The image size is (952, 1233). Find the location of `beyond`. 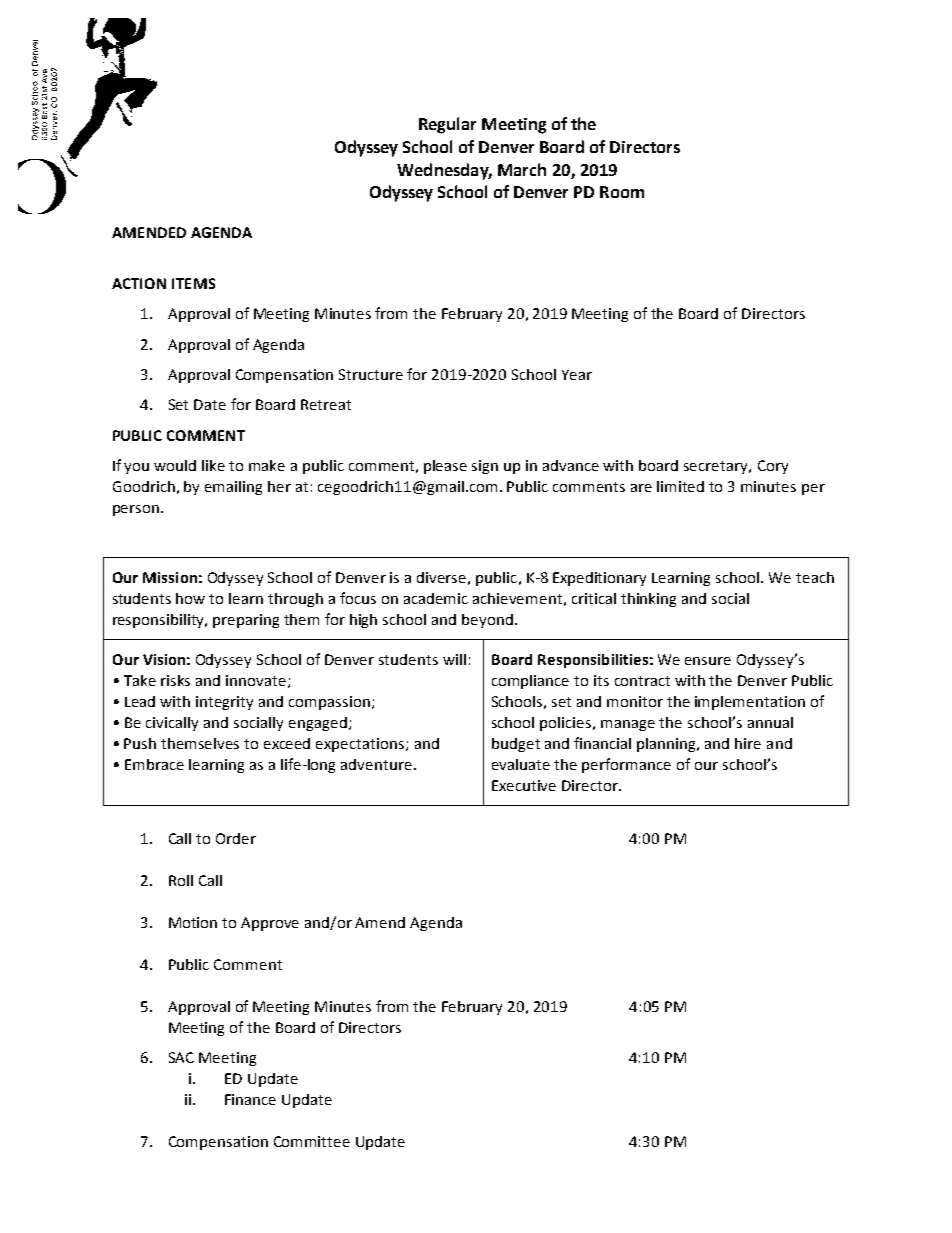

beyond is located at coordinates (487, 621).
